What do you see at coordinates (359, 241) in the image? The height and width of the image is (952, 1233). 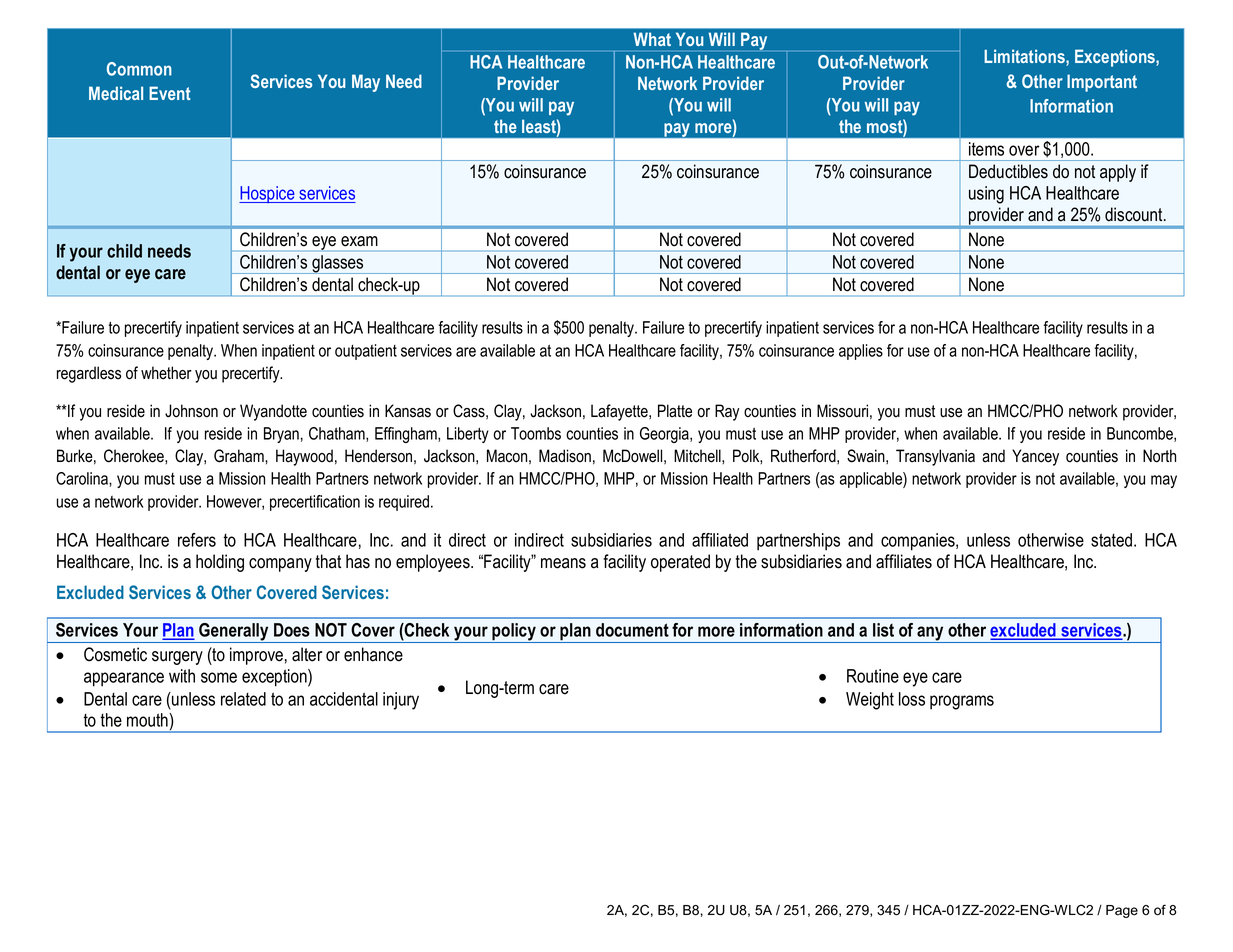 I see `exam` at bounding box center [359, 241].
